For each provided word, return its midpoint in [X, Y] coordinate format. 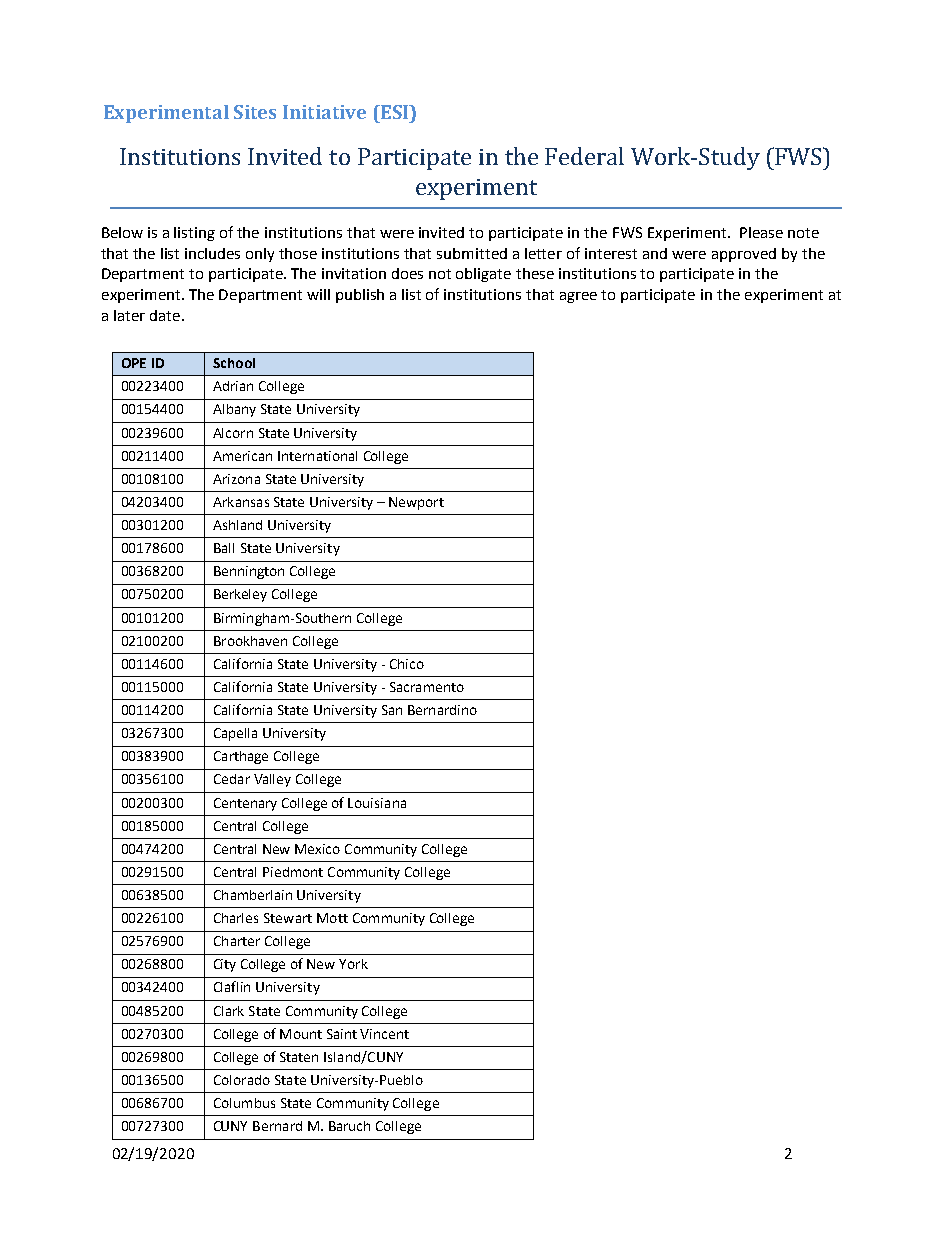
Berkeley [240, 595]
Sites [255, 112]
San [392, 710]
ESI [394, 112]
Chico [407, 664]
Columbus [244, 1103]
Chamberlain [253, 895]
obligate [483, 275]
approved [744, 255]
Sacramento [427, 687]
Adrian [233, 386]
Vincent [384, 1034]
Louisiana [377, 803]
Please [761, 232]
